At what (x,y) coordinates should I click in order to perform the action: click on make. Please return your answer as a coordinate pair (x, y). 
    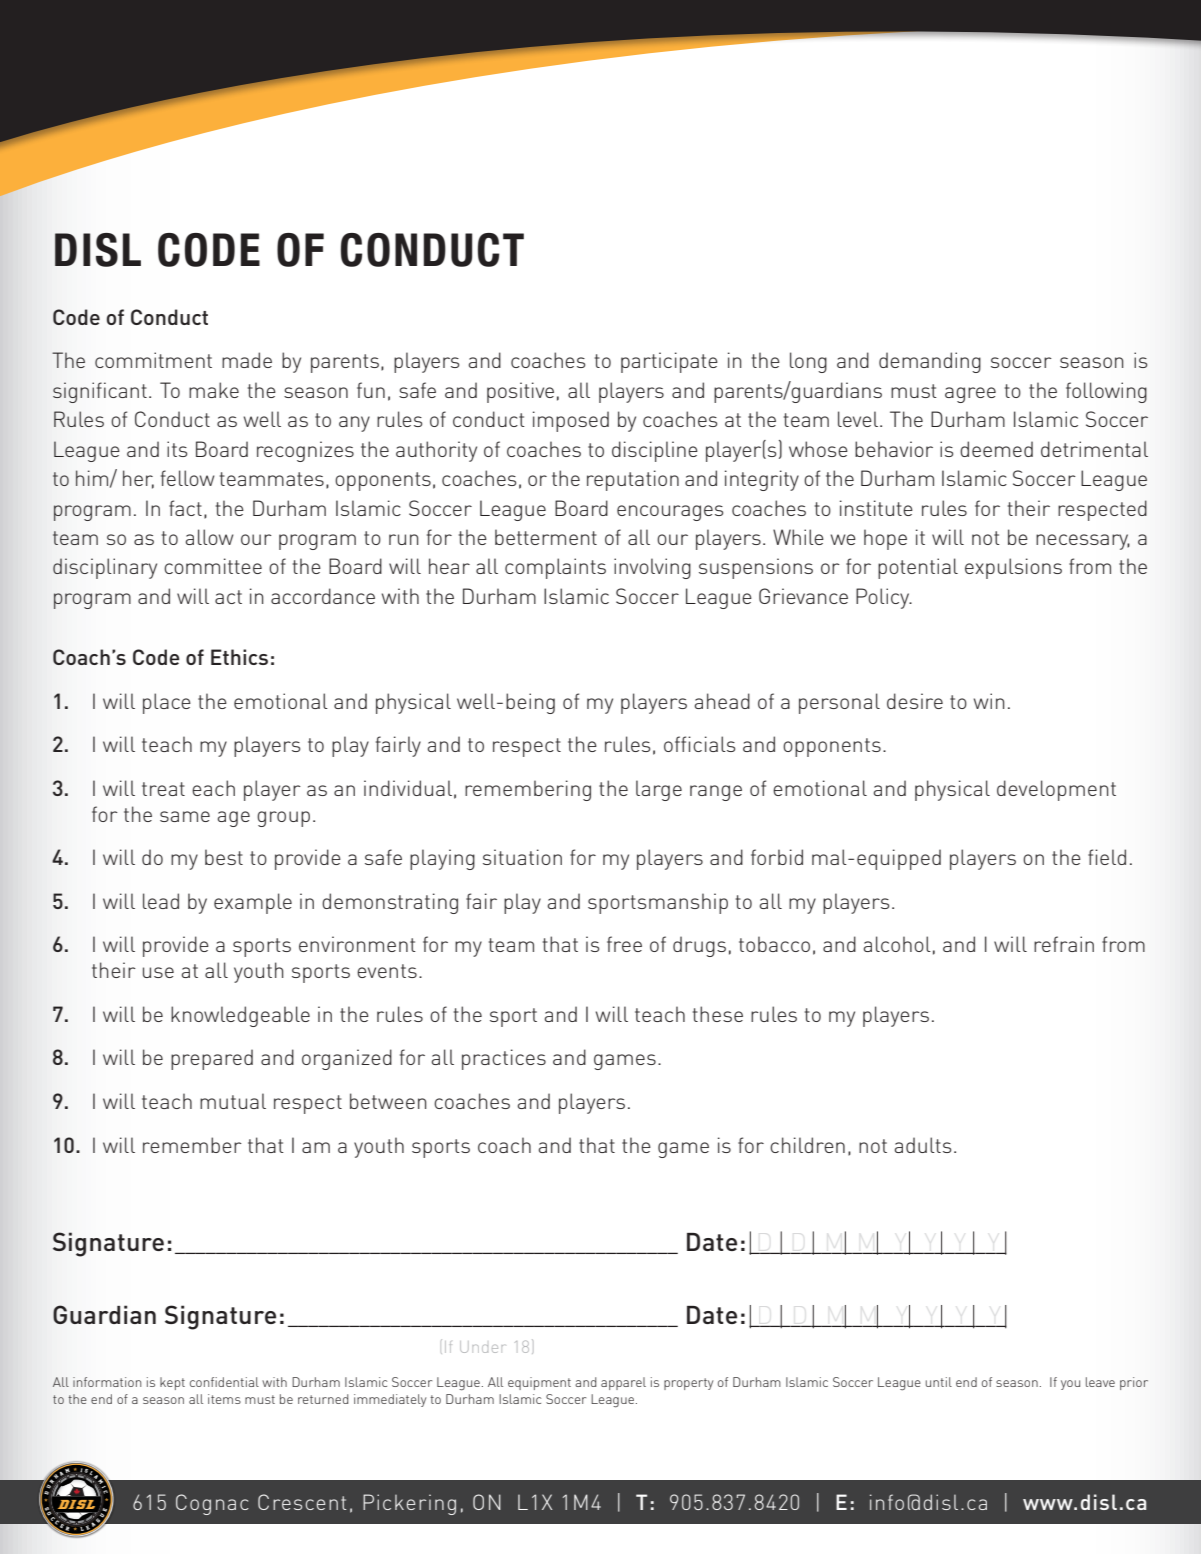
    Looking at the image, I should click on (214, 390).
